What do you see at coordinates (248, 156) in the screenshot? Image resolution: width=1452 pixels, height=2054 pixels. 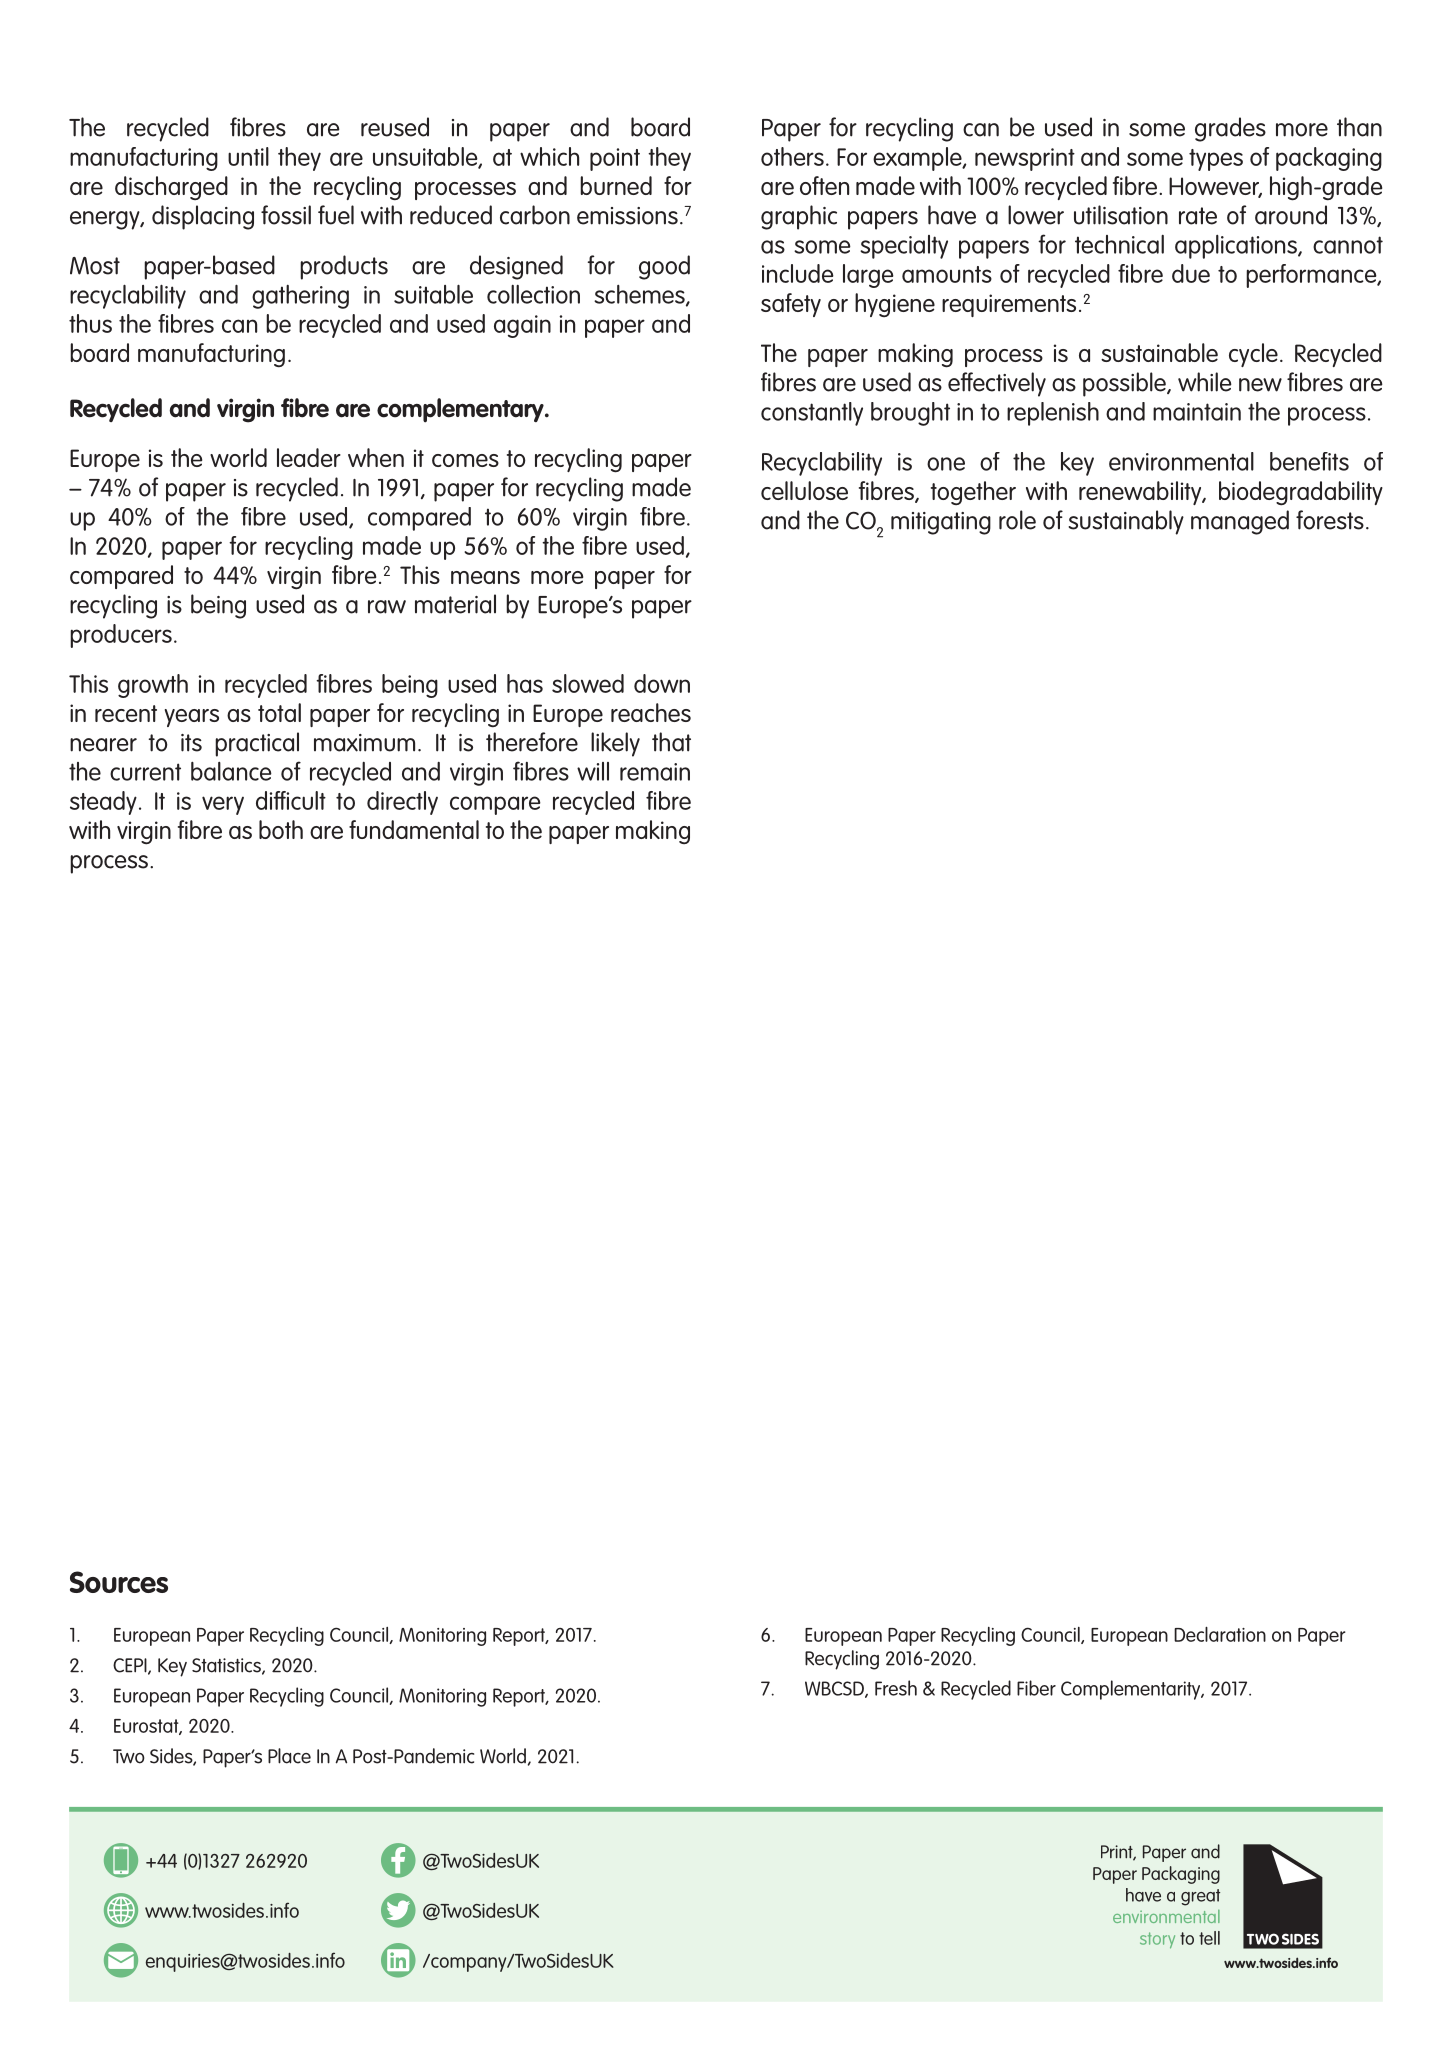 I see `until` at bounding box center [248, 156].
